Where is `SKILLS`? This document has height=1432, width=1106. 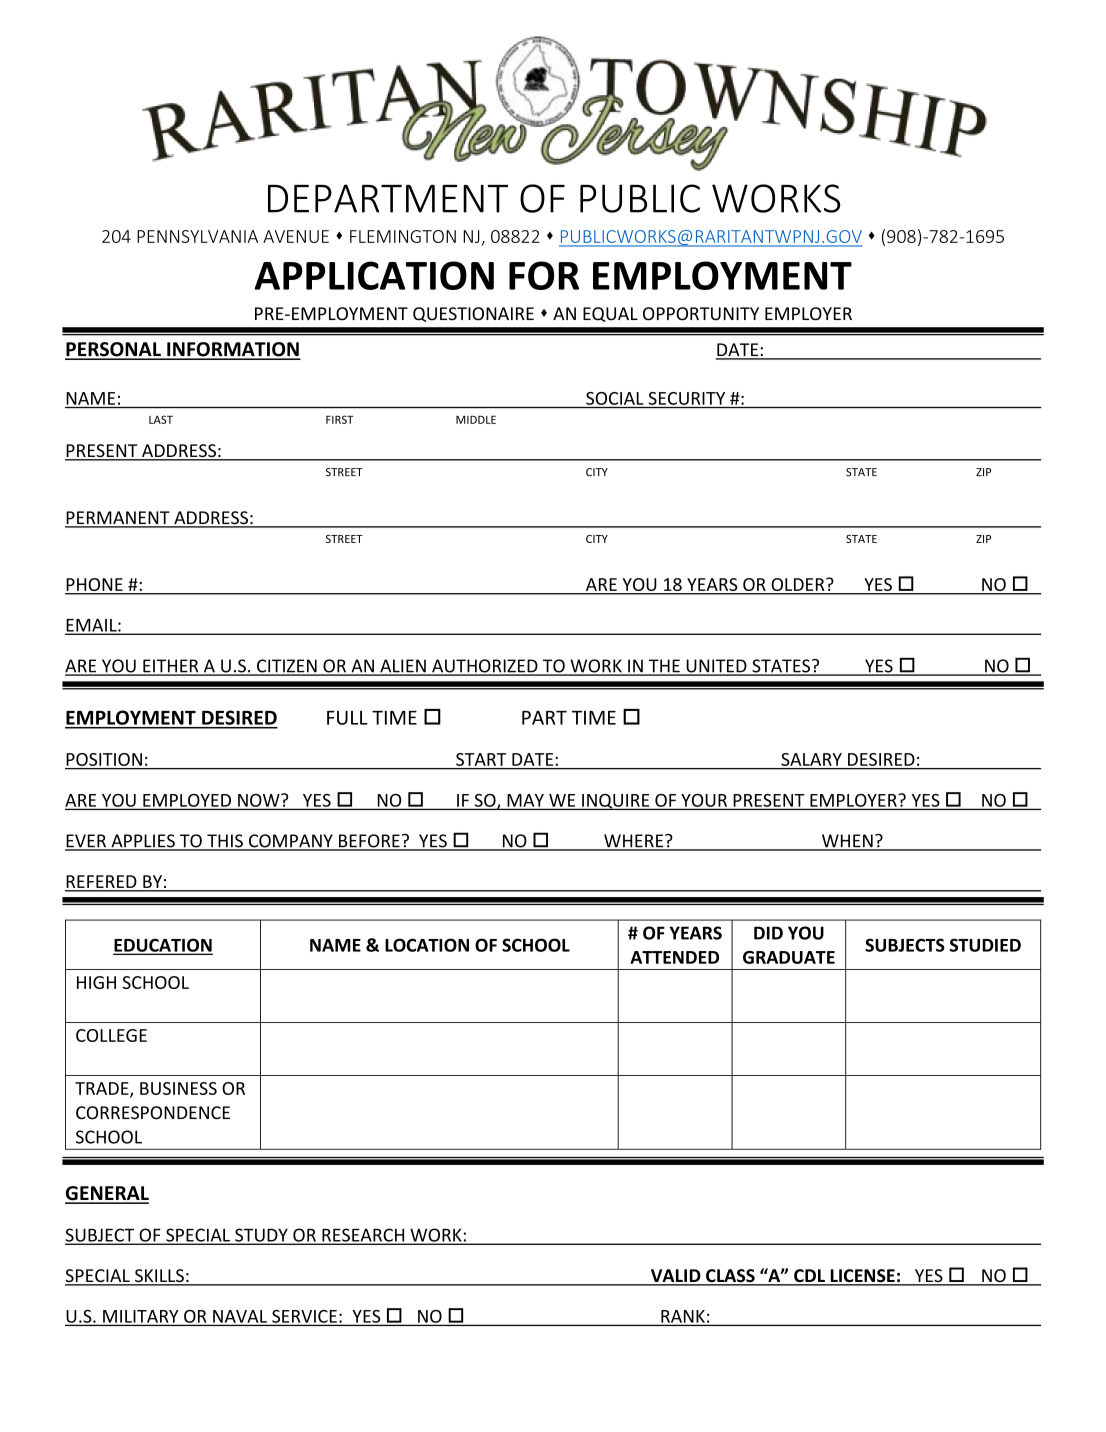 SKILLS is located at coordinates (159, 1277).
